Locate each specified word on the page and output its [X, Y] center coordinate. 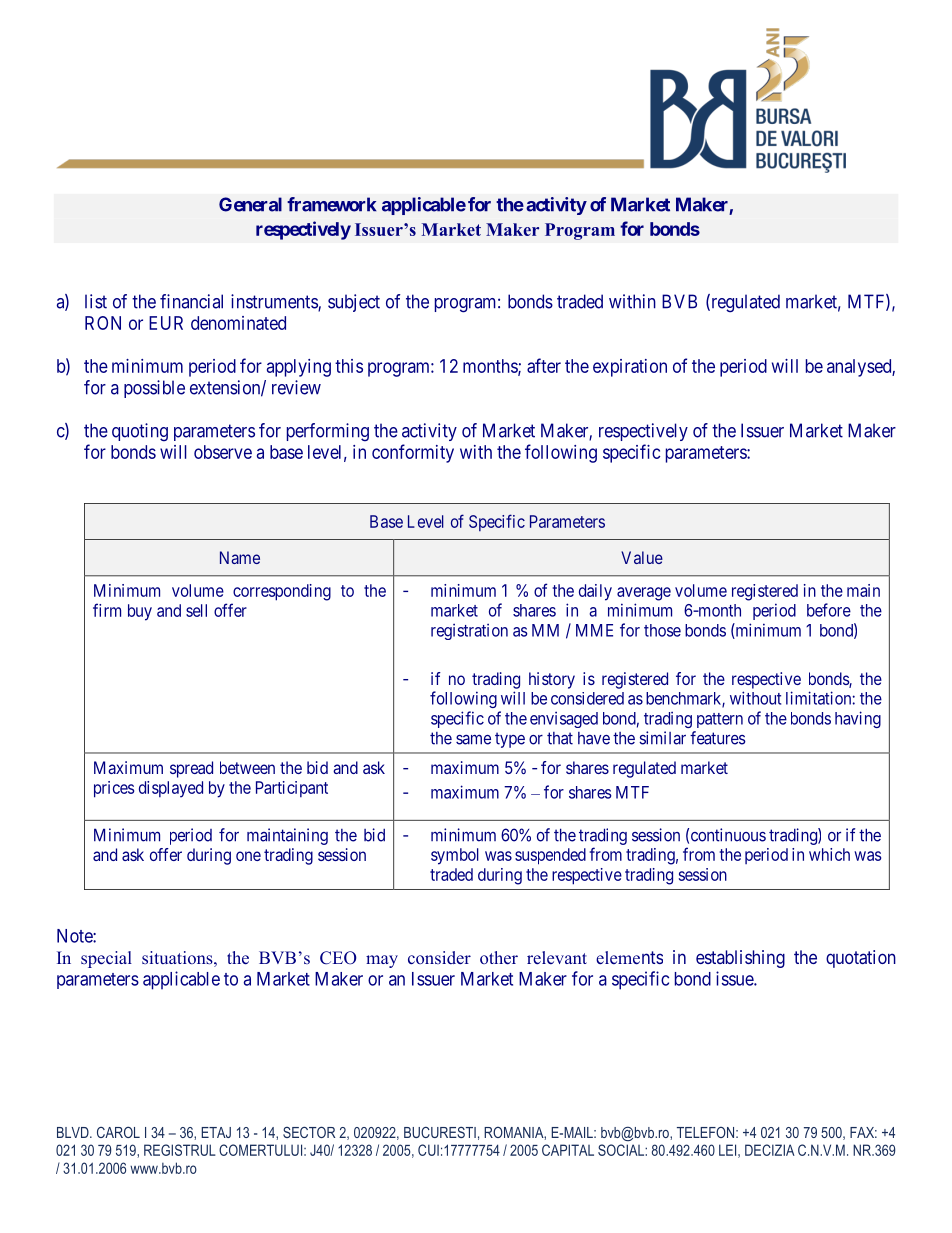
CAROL [118, 1132]
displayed [171, 789]
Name [240, 557]
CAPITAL [568, 1150]
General [250, 204]
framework [331, 204]
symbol [455, 856]
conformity [413, 453]
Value [642, 557]
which [829, 854]
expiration [630, 368]
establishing [740, 959]
